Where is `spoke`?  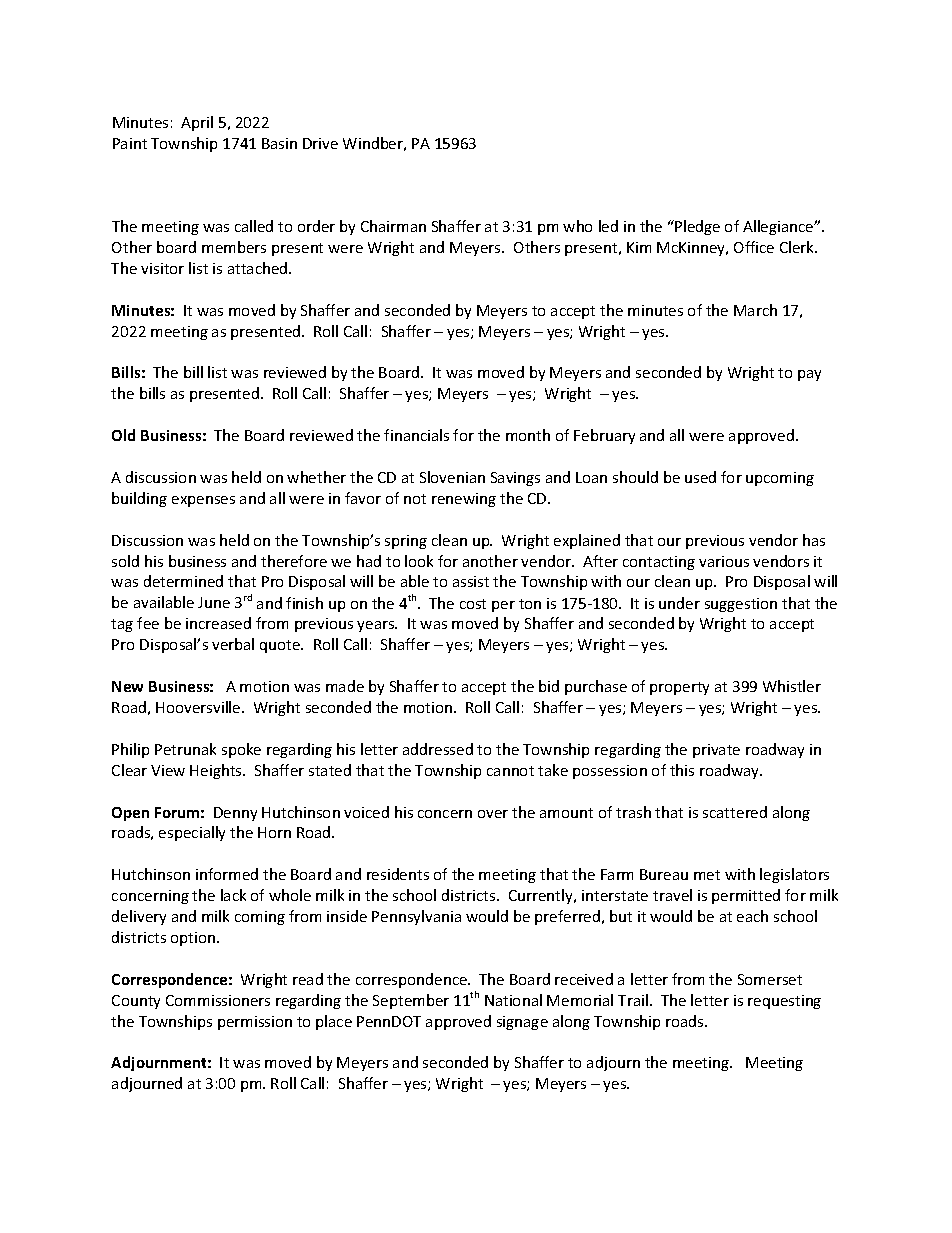
spoke is located at coordinates (241, 750).
